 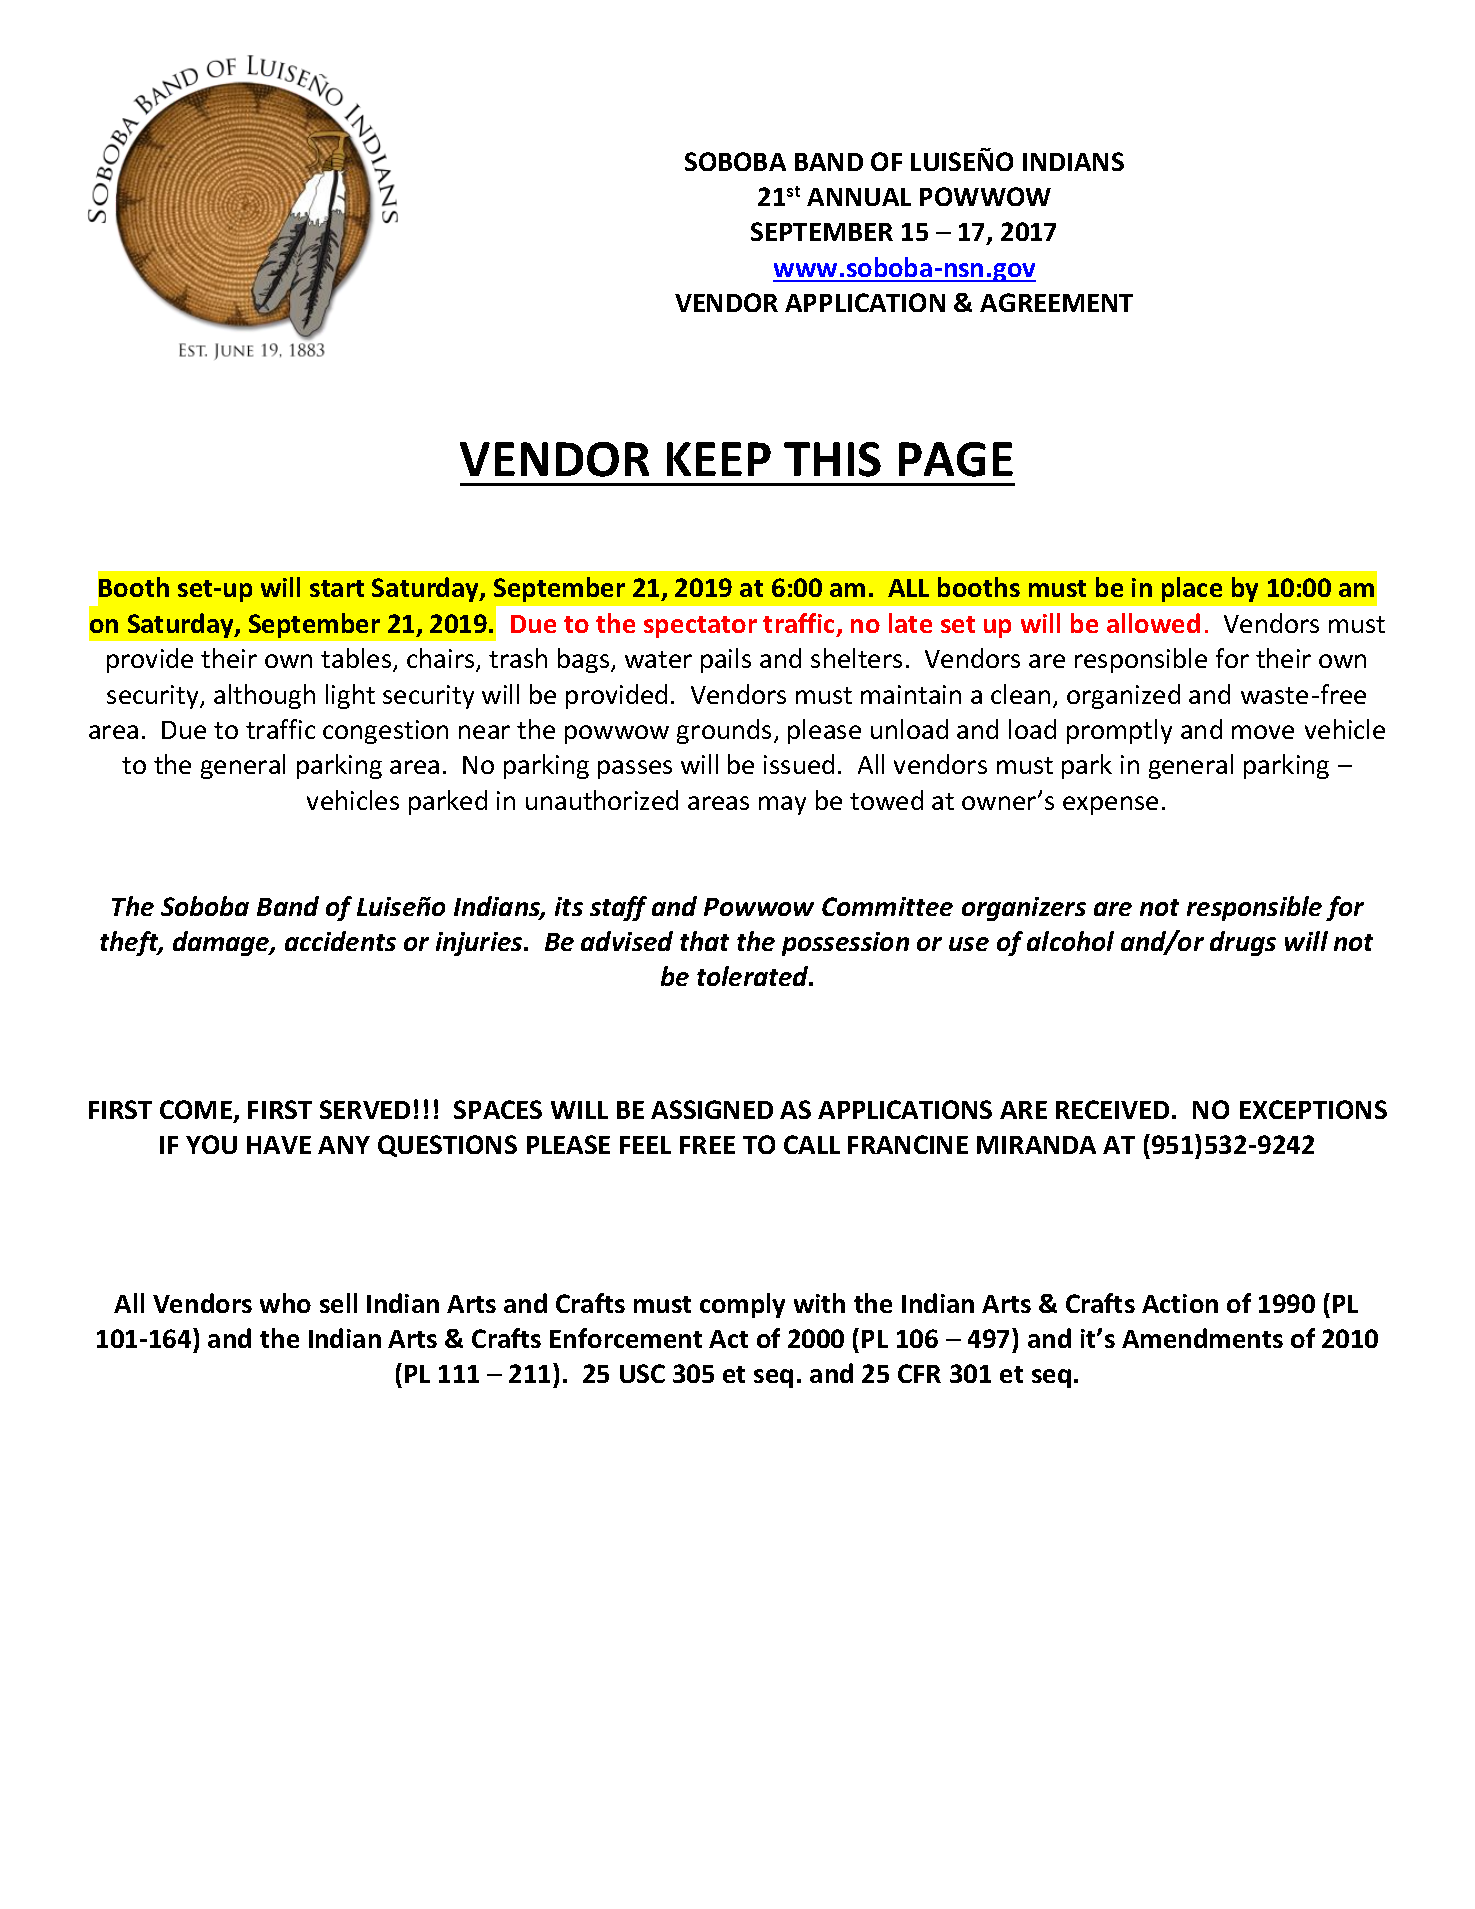 I want to click on congestion, so click(x=385, y=732).
